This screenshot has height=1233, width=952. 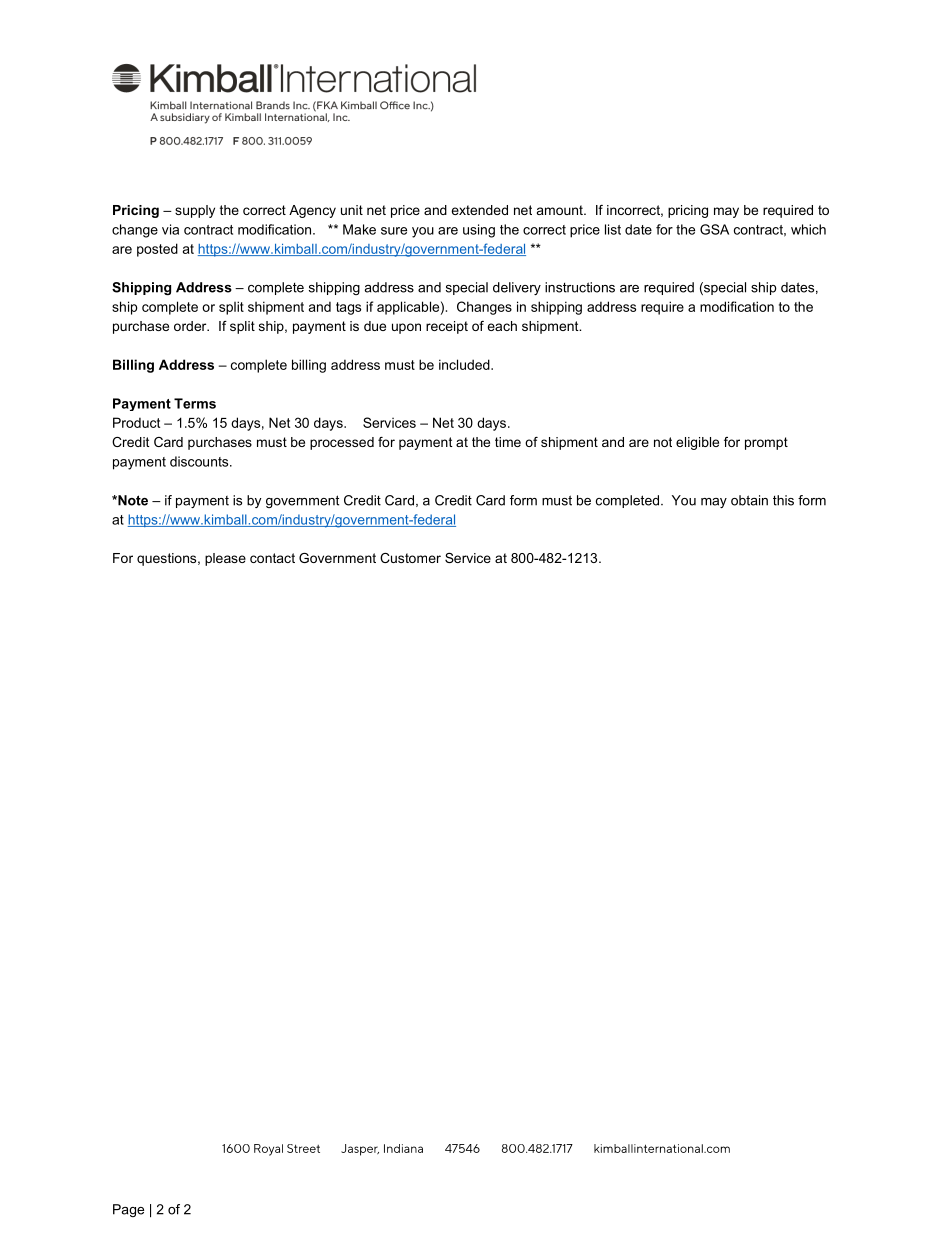 What do you see at coordinates (195, 211) in the screenshot?
I see `supply` at bounding box center [195, 211].
